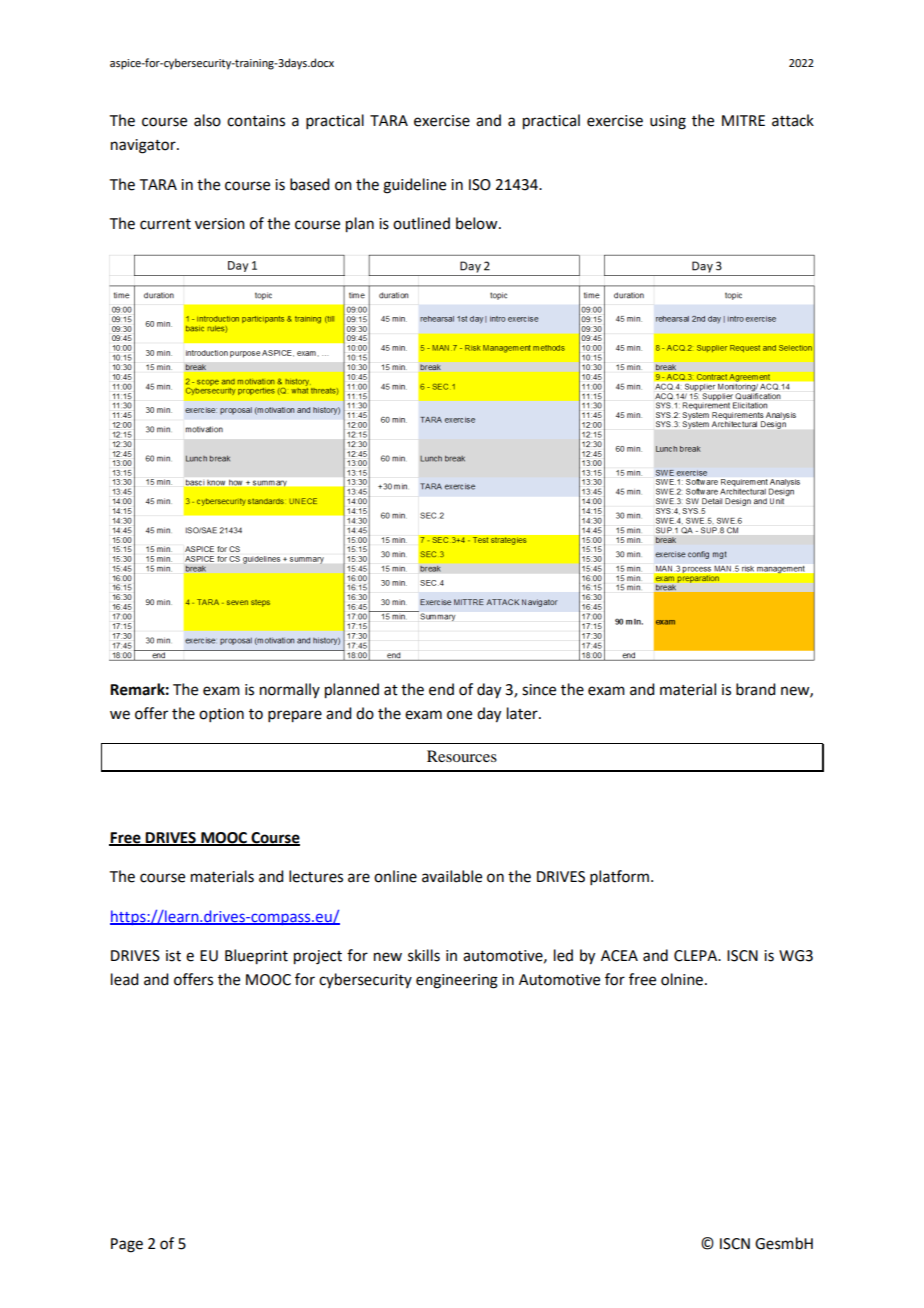  Describe the element at coordinates (221, 715) in the screenshot. I see `option` at that location.
